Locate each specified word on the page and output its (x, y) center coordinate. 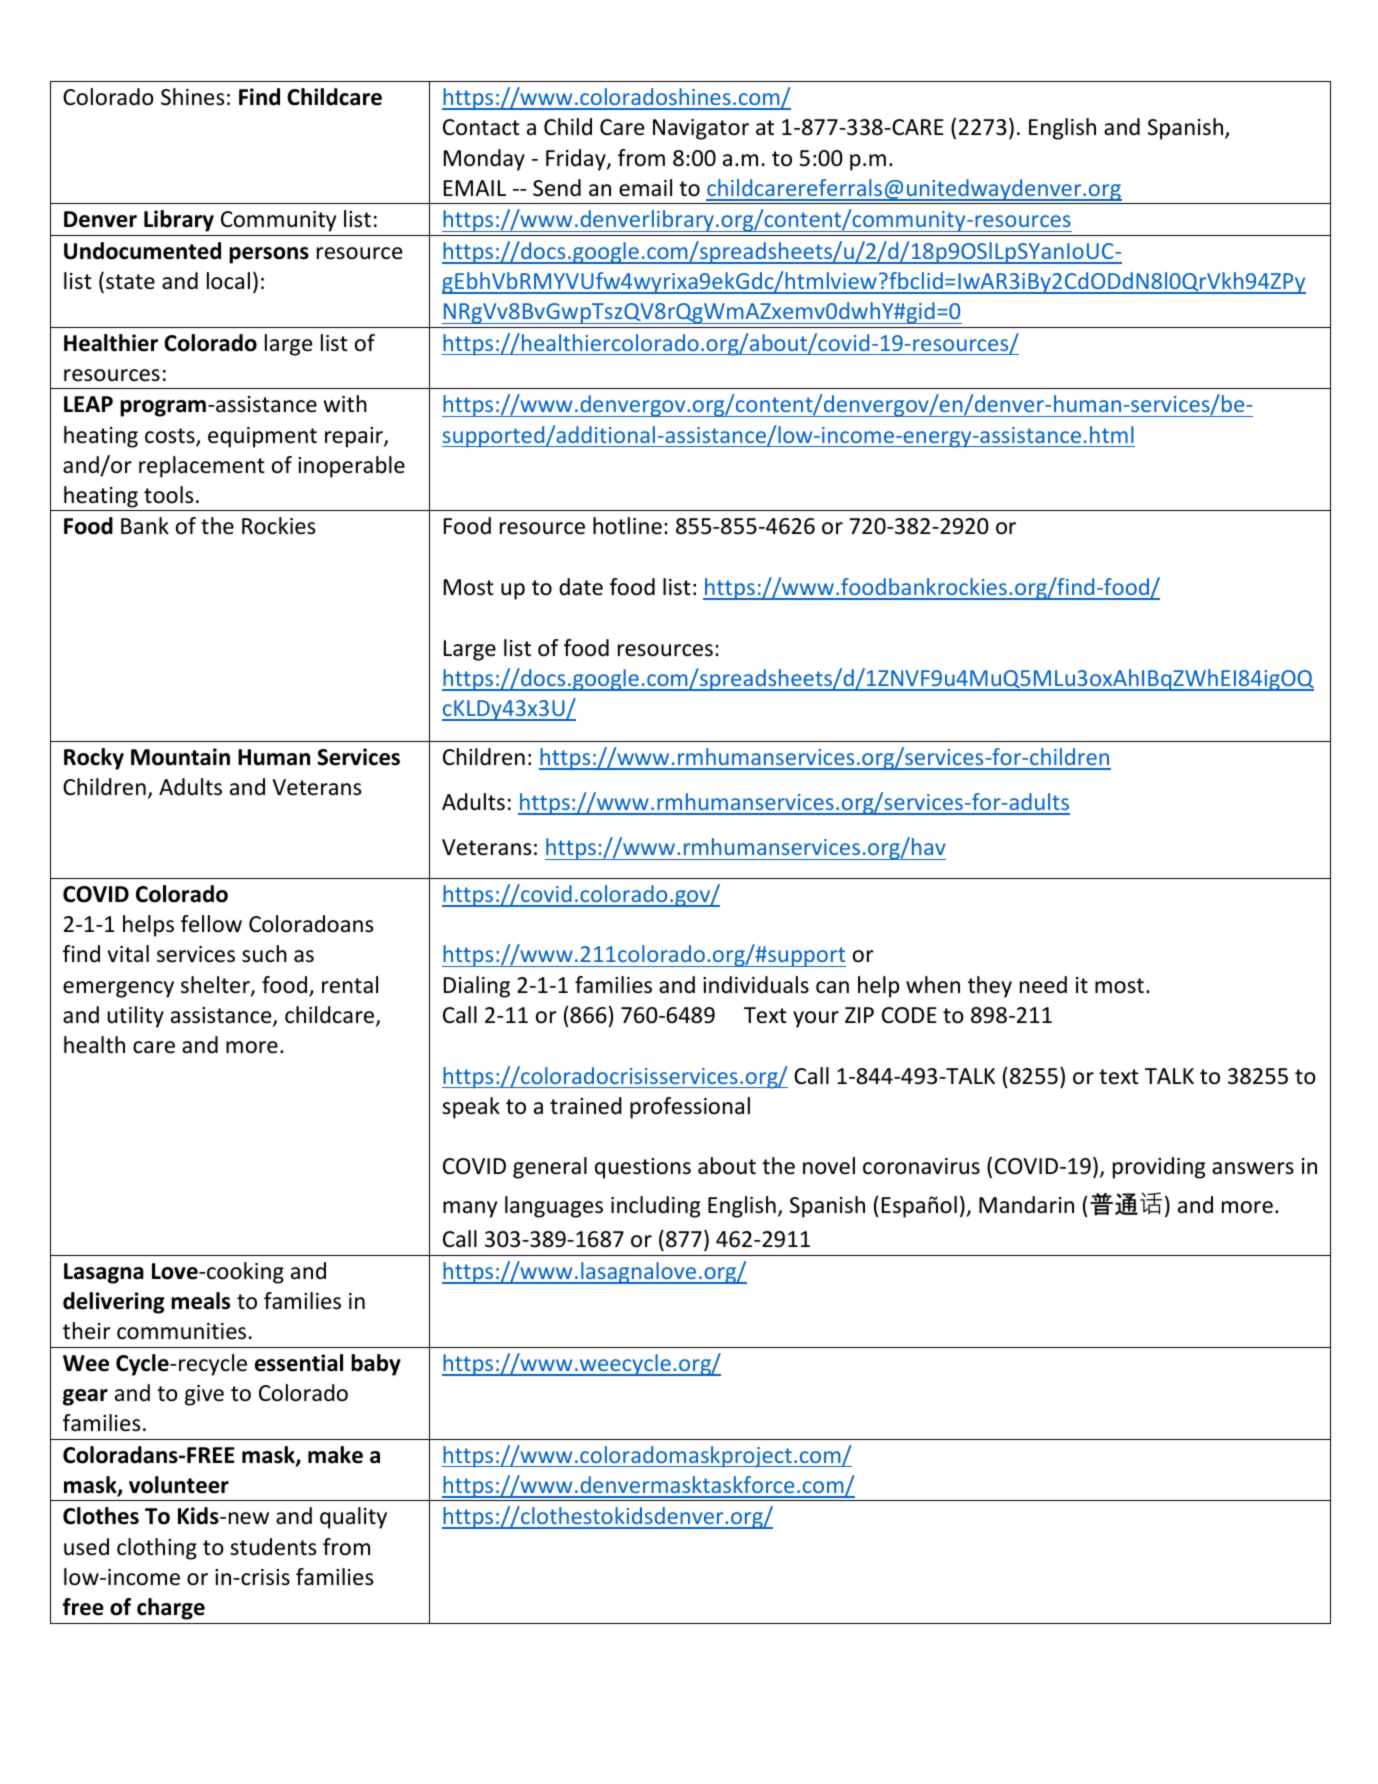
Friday (577, 160)
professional (690, 1108)
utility (135, 1017)
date (581, 587)
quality (353, 1518)
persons (269, 255)
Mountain (180, 757)
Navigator (701, 129)
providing (1159, 1168)
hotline (627, 526)
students (273, 1547)
